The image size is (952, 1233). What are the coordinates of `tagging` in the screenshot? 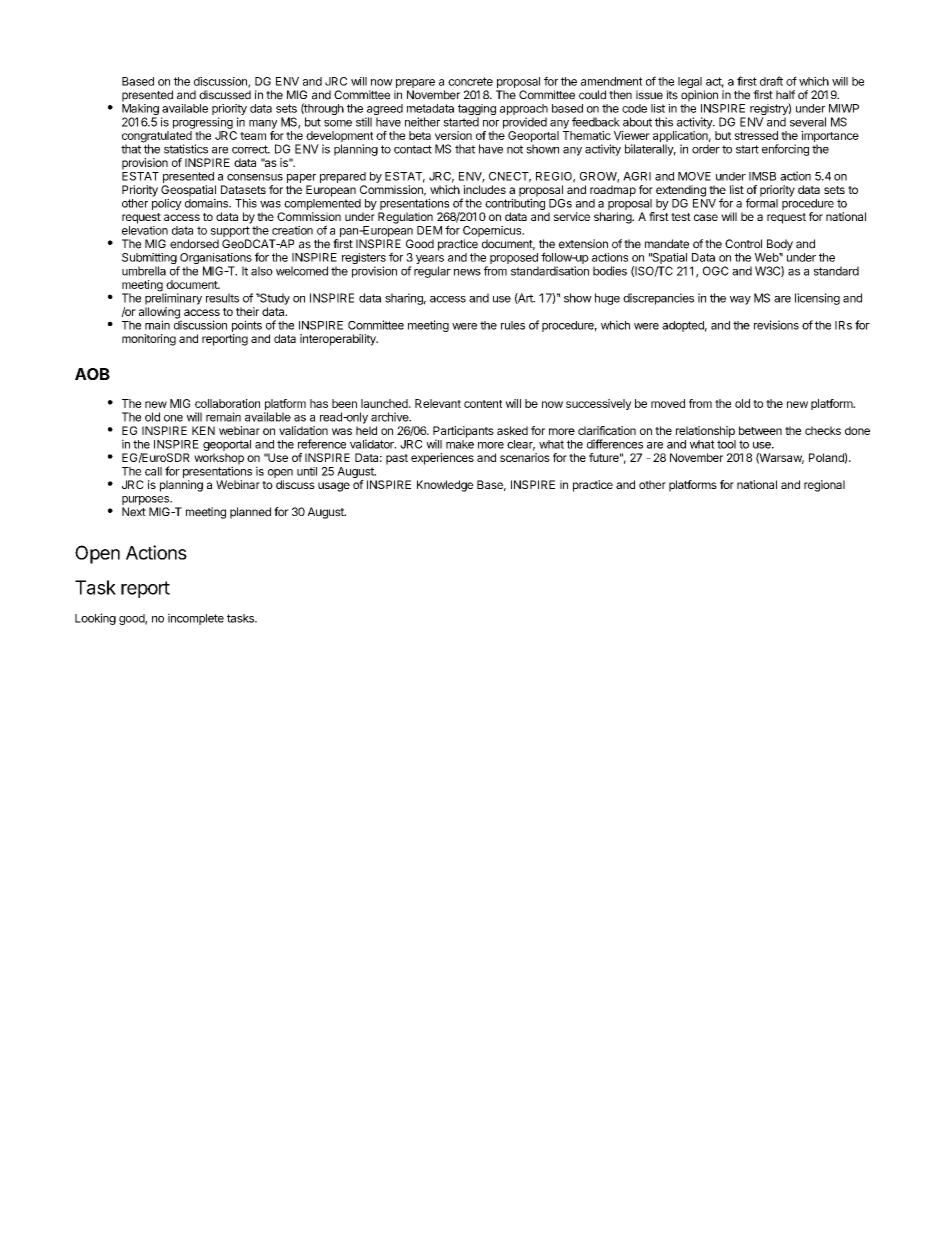 It's located at (477, 111).
